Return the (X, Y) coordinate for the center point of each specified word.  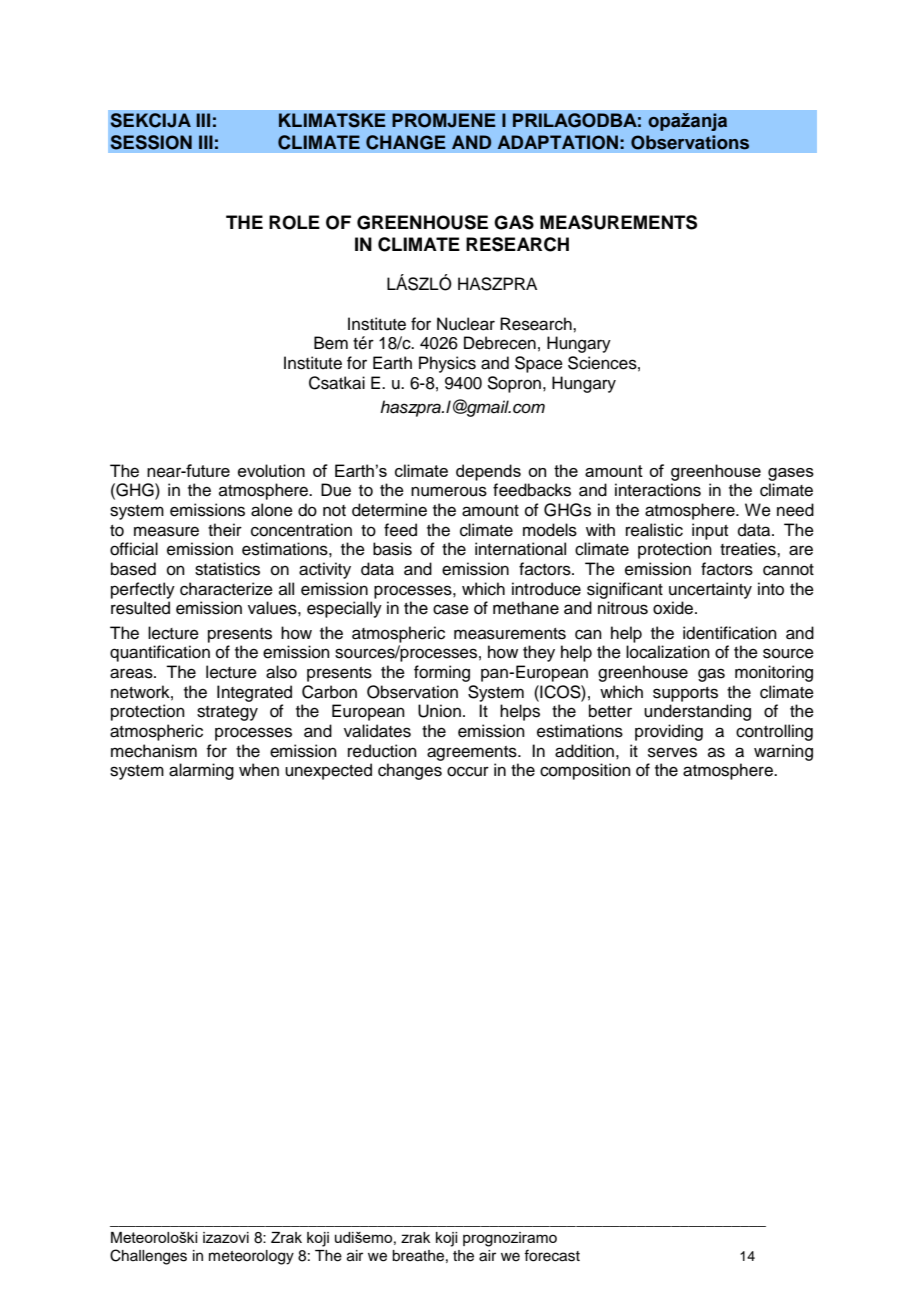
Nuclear (466, 324)
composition (585, 771)
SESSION (151, 142)
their (225, 530)
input (710, 531)
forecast (552, 1255)
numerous (449, 491)
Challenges (148, 1257)
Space (539, 364)
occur (468, 771)
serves (672, 752)
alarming (201, 771)
